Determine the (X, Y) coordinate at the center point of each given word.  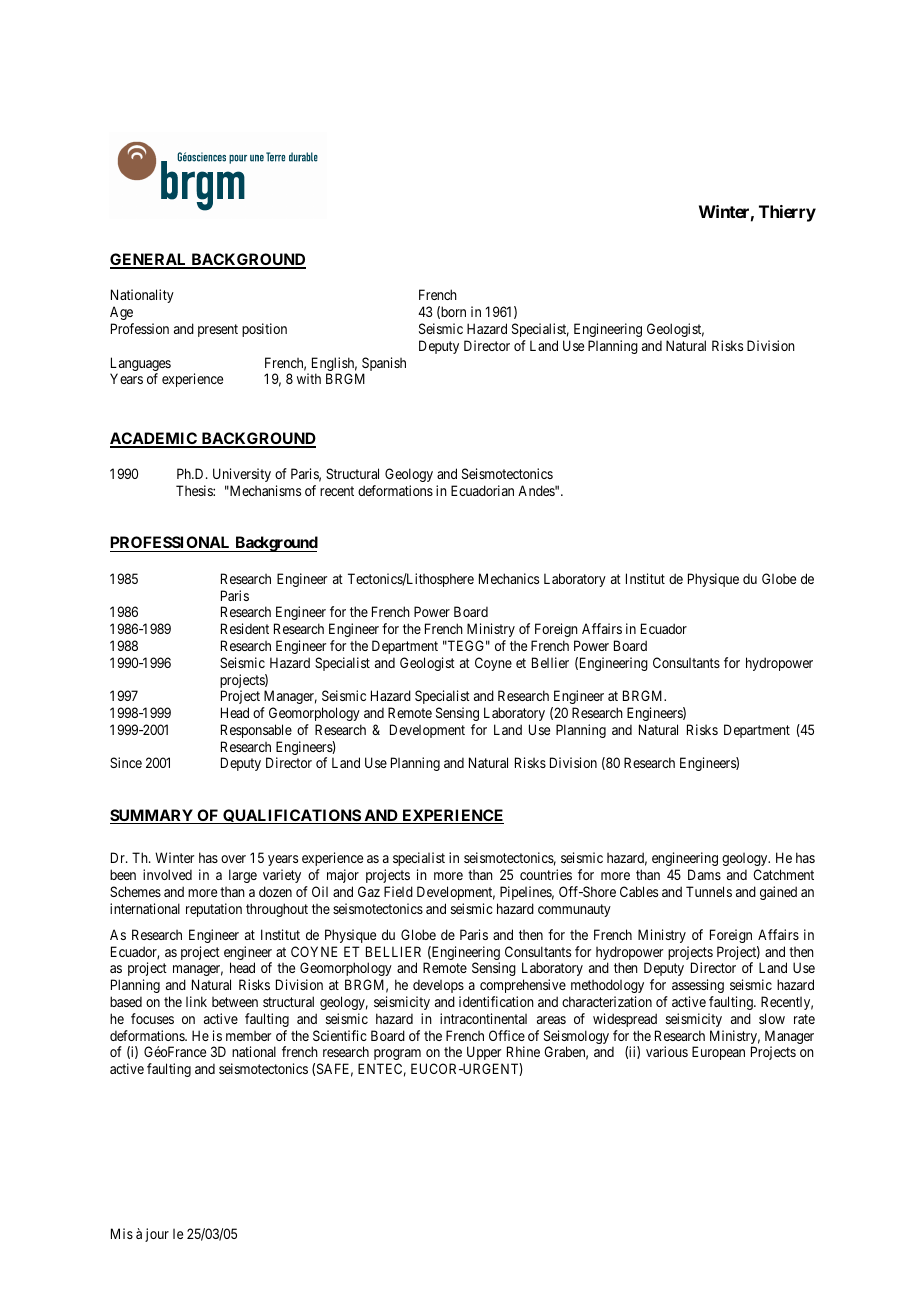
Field (398, 891)
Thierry (787, 213)
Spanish (384, 365)
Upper (484, 1053)
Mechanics (509, 578)
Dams (704, 874)
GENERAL (149, 260)
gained (778, 893)
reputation (214, 910)
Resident (245, 628)
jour (157, 1235)
